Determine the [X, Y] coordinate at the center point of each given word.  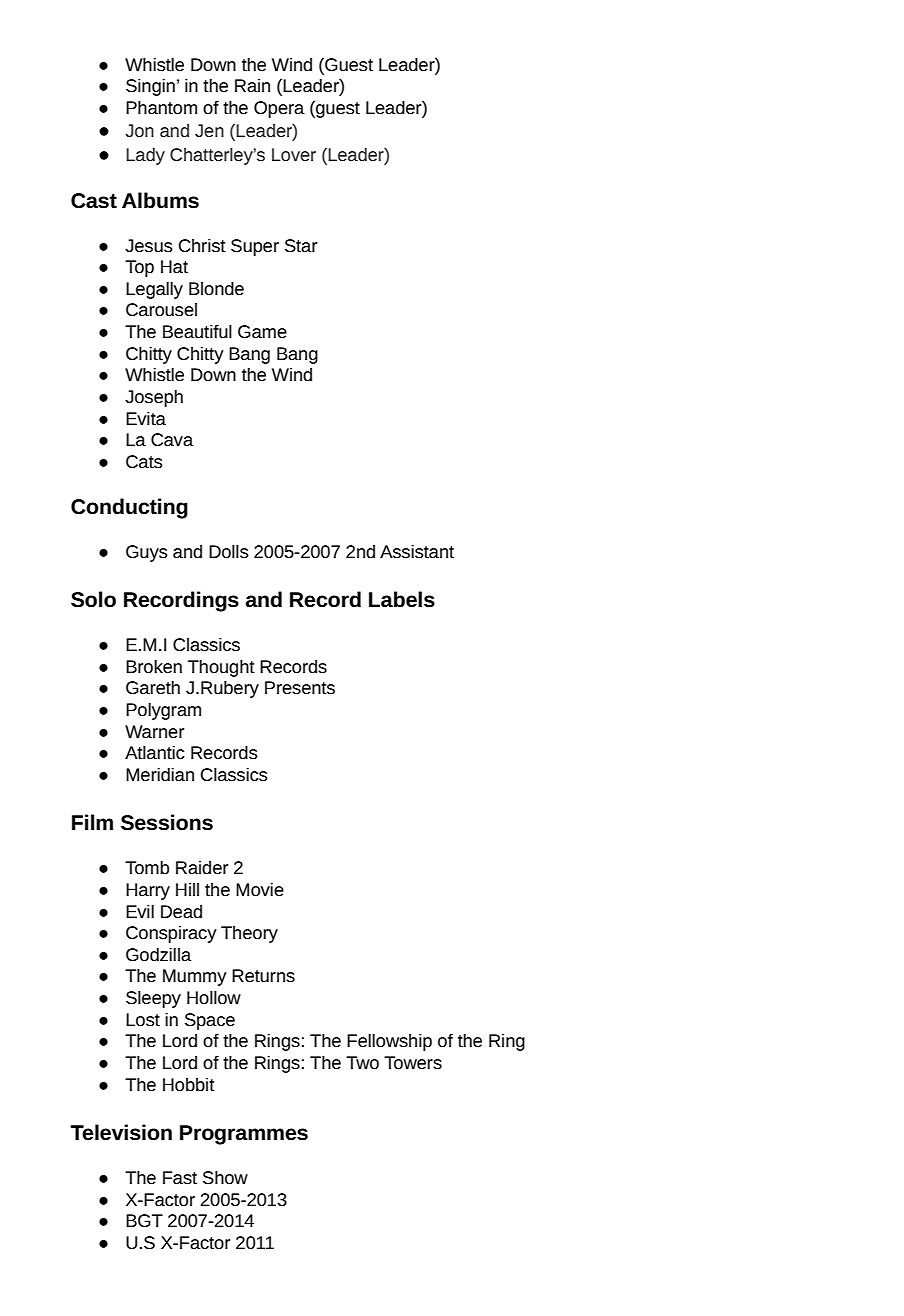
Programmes [244, 1135]
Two [362, 1062]
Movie [260, 889]
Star [301, 245]
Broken [154, 666]
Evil [140, 911]
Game [262, 331]
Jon [139, 130]
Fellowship [389, 1042]
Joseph [154, 398]
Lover [294, 154]
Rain [252, 85]
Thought [221, 668]
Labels [402, 599]
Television [121, 1132]
